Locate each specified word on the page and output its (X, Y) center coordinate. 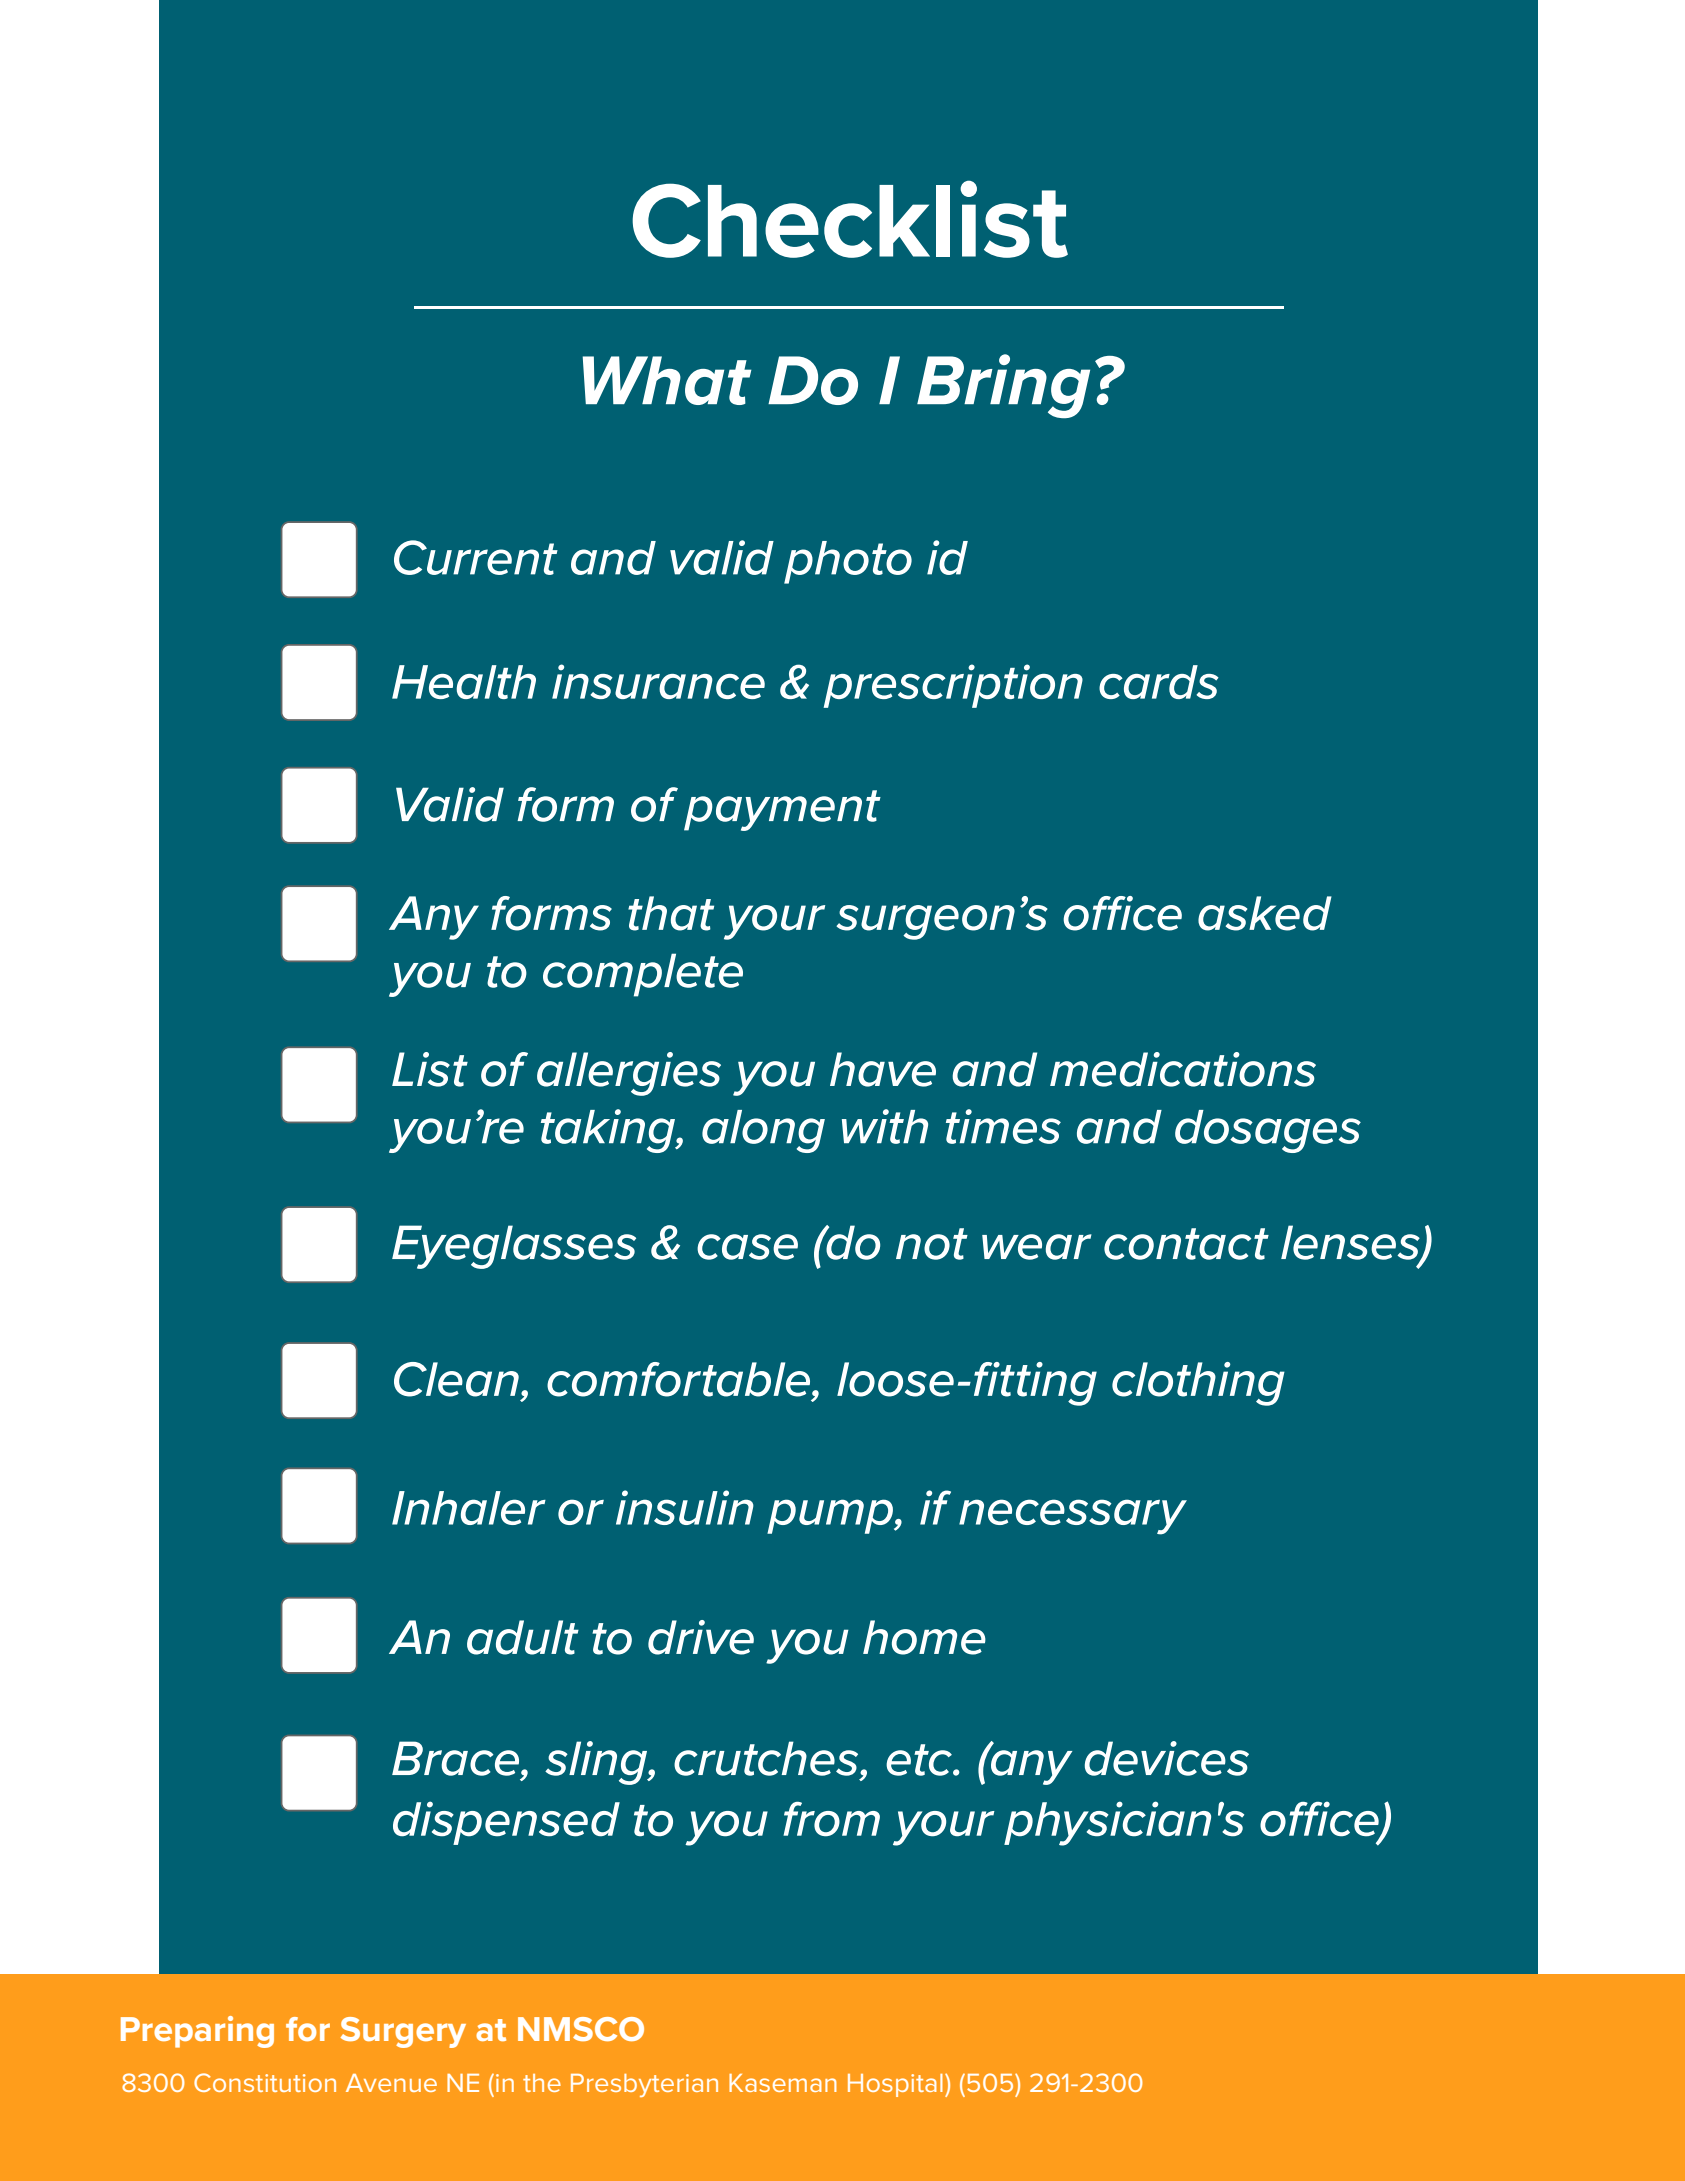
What (666, 380)
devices (1167, 1758)
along (763, 1131)
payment (782, 810)
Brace (457, 1758)
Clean (456, 1379)
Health (464, 682)
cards (1159, 682)
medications (1183, 1069)
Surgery (403, 2032)
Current (476, 557)
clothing (1198, 1384)
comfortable (680, 1379)
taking (609, 1131)
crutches (767, 1758)
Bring (1003, 386)
